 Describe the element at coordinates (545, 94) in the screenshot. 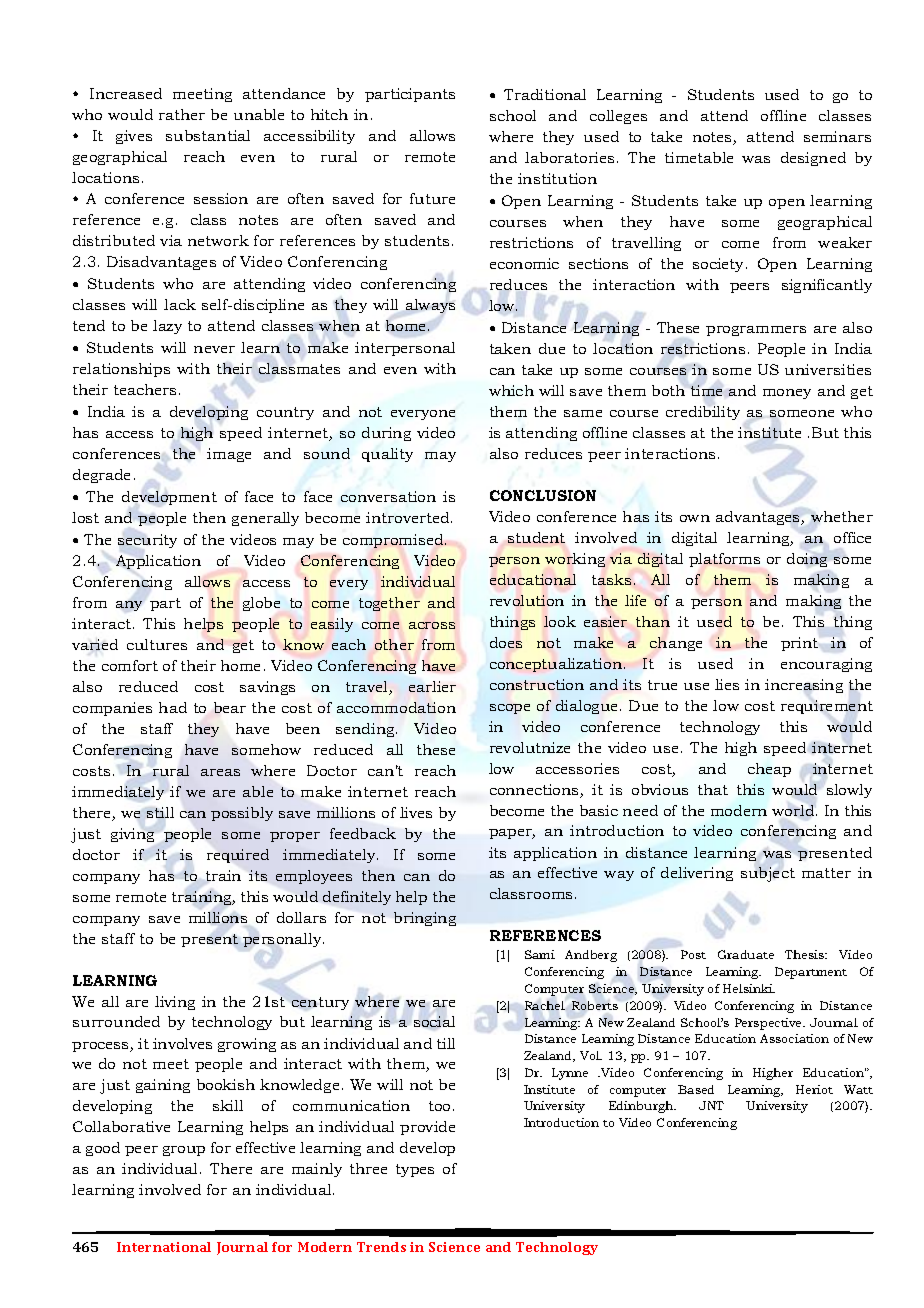

I see `Traditional` at that location.
